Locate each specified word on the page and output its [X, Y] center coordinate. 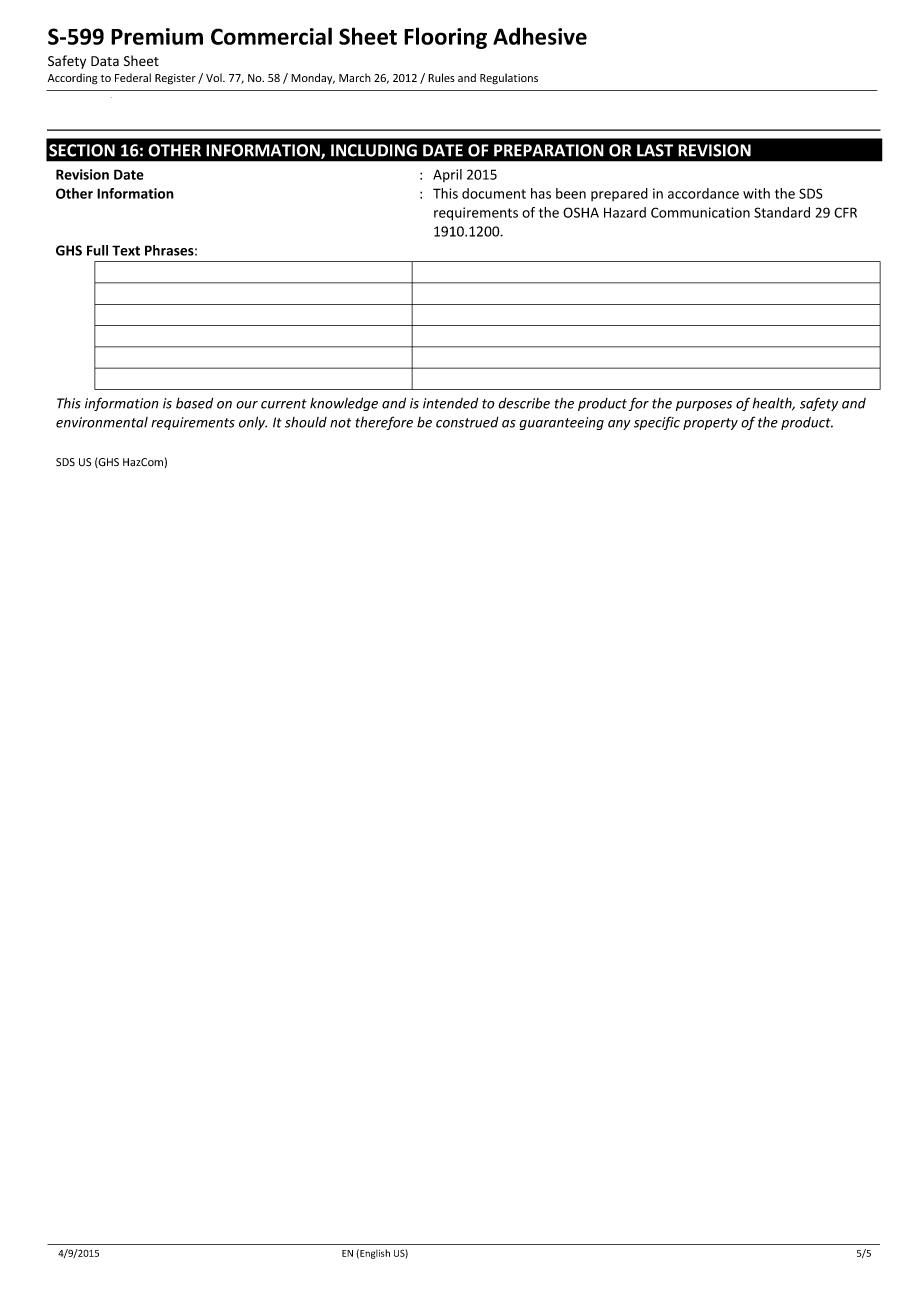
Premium [157, 36]
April [447, 175]
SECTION [82, 150]
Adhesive [540, 36]
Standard [782, 212]
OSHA [581, 212]
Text [126, 250]
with [756, 193]
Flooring [445, 38]
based [194, 403]
